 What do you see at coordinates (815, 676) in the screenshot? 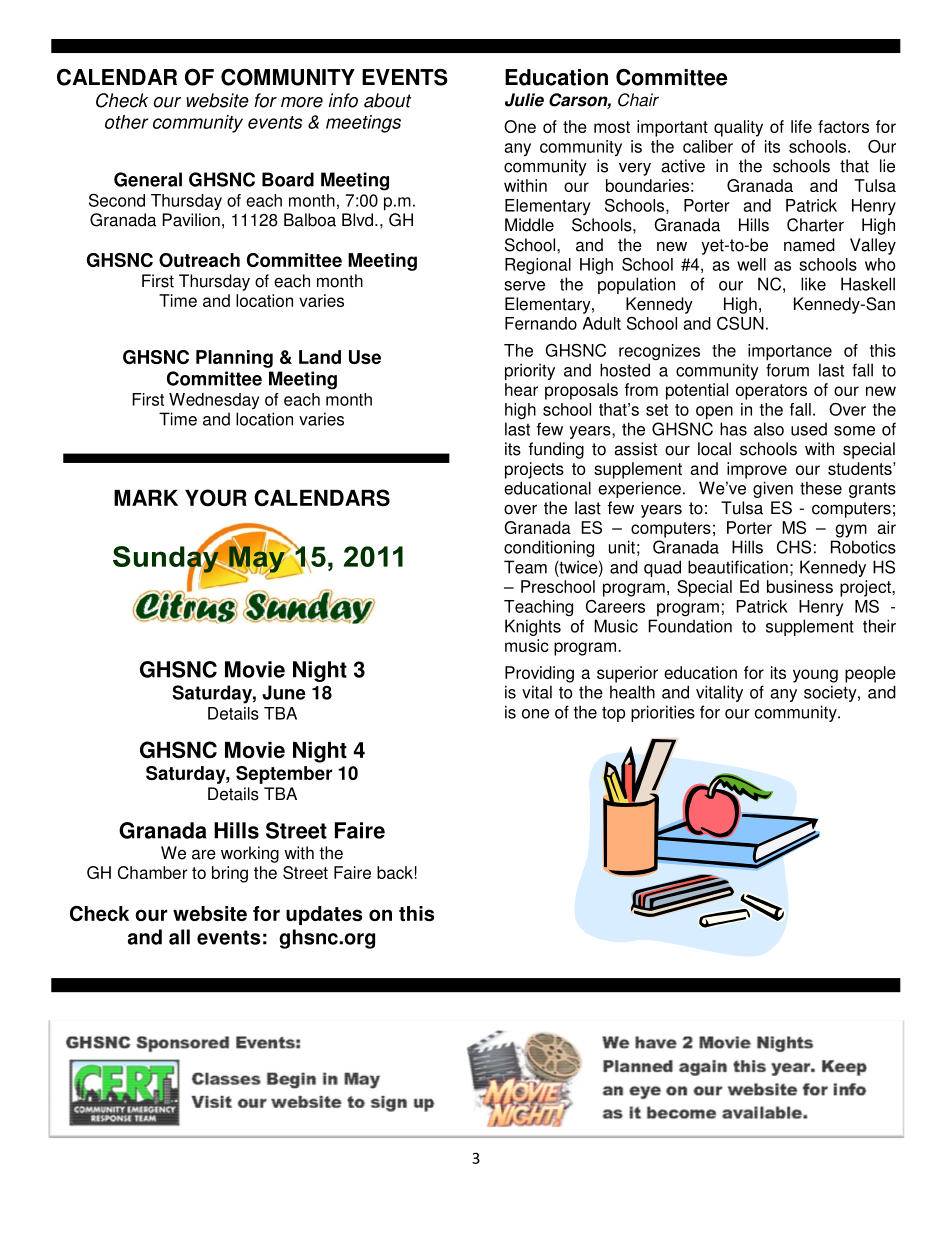
I see `young` at bounding box center [815, 676].
